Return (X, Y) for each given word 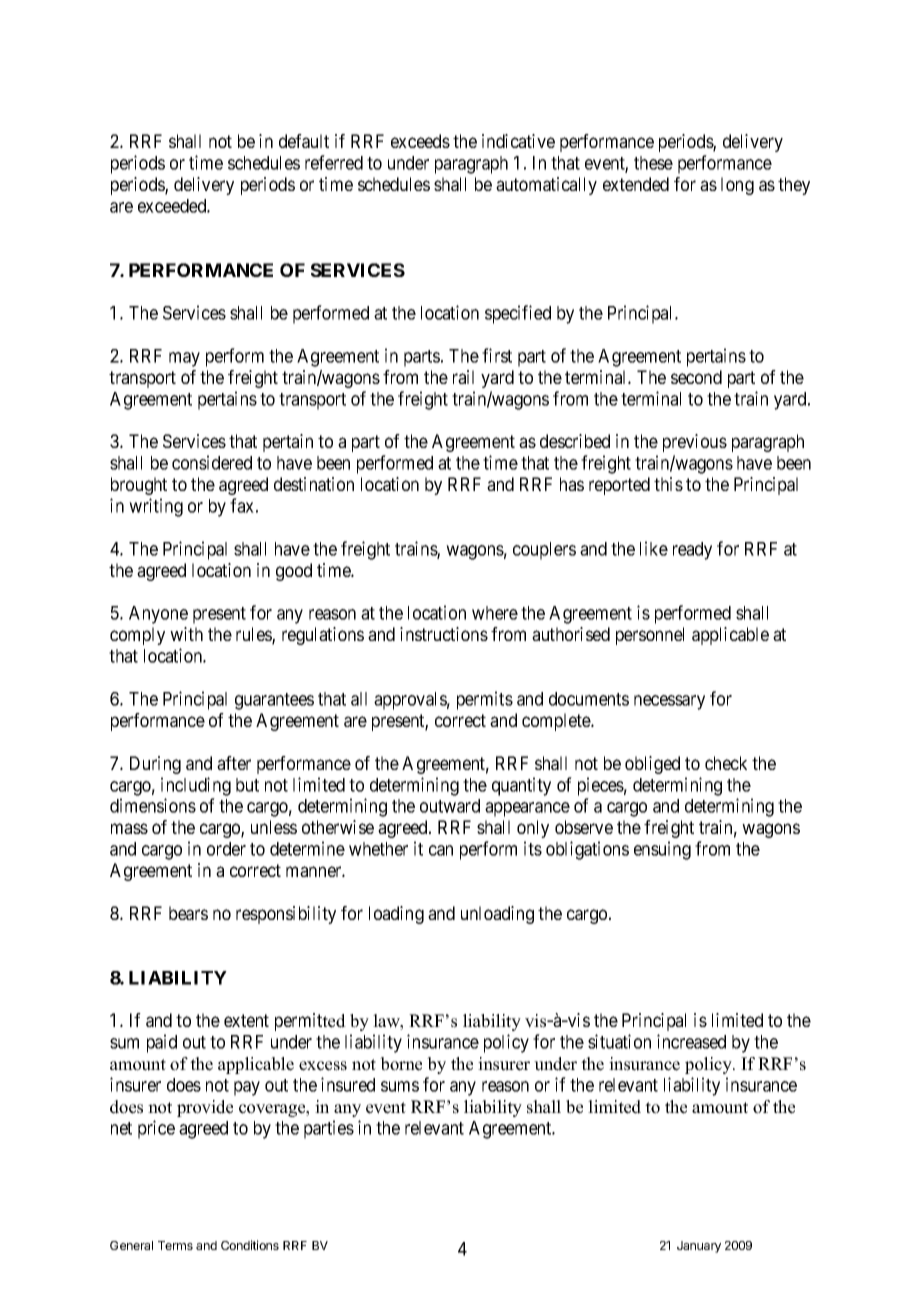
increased (691, 1041)
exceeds (420, 141)
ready (692, 551)
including (196, 786)
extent (246, 1020)
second (696, 377)
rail (463, 377)
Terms (175, 1245)
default (304, 141)
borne (401, 1064)
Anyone (158, 615)
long (737, 186)
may (184, 359)
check (726, 763)
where (495, 613)
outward (450, 806)
